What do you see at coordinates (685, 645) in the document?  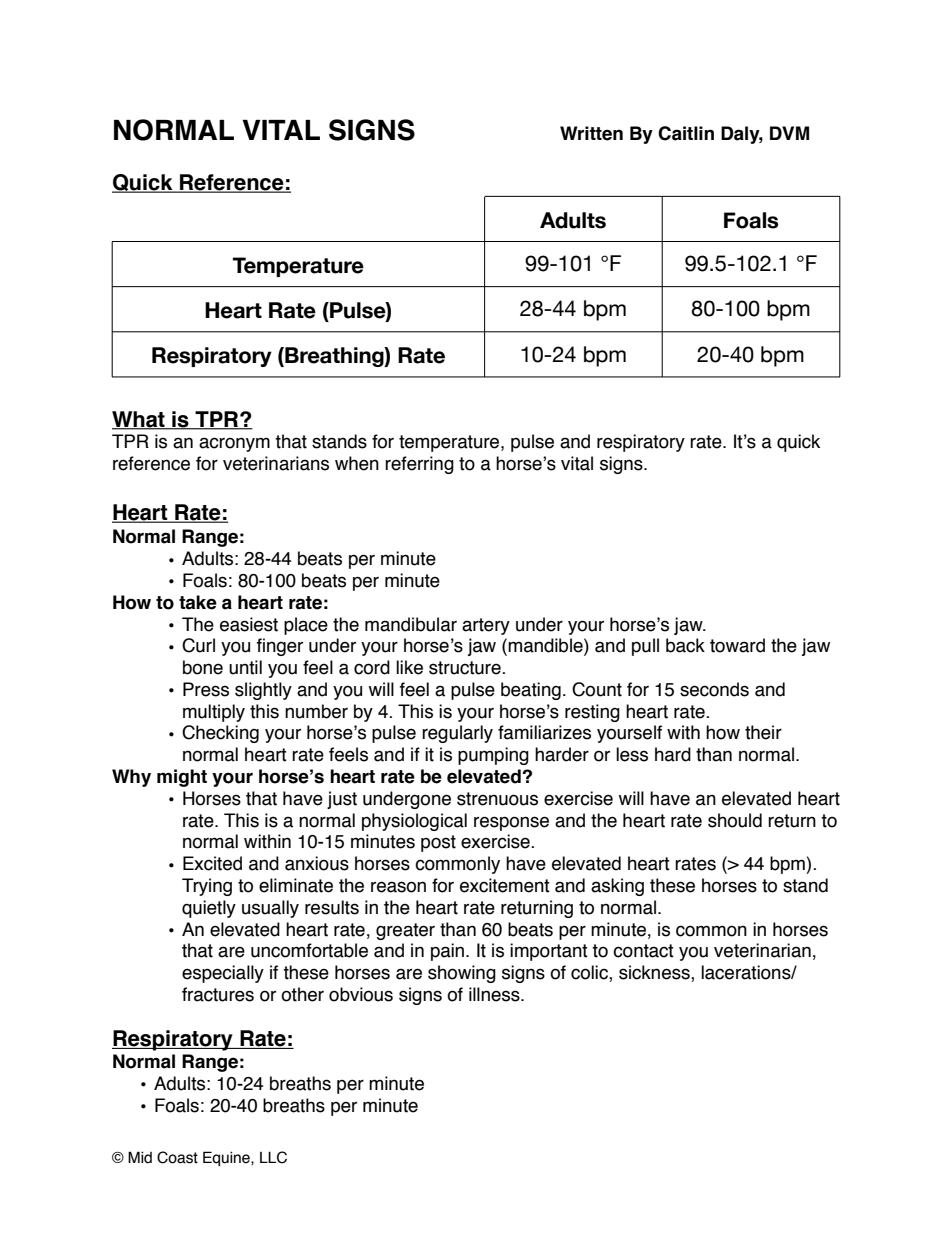 I see `back` at bounding box center [685, 645].
